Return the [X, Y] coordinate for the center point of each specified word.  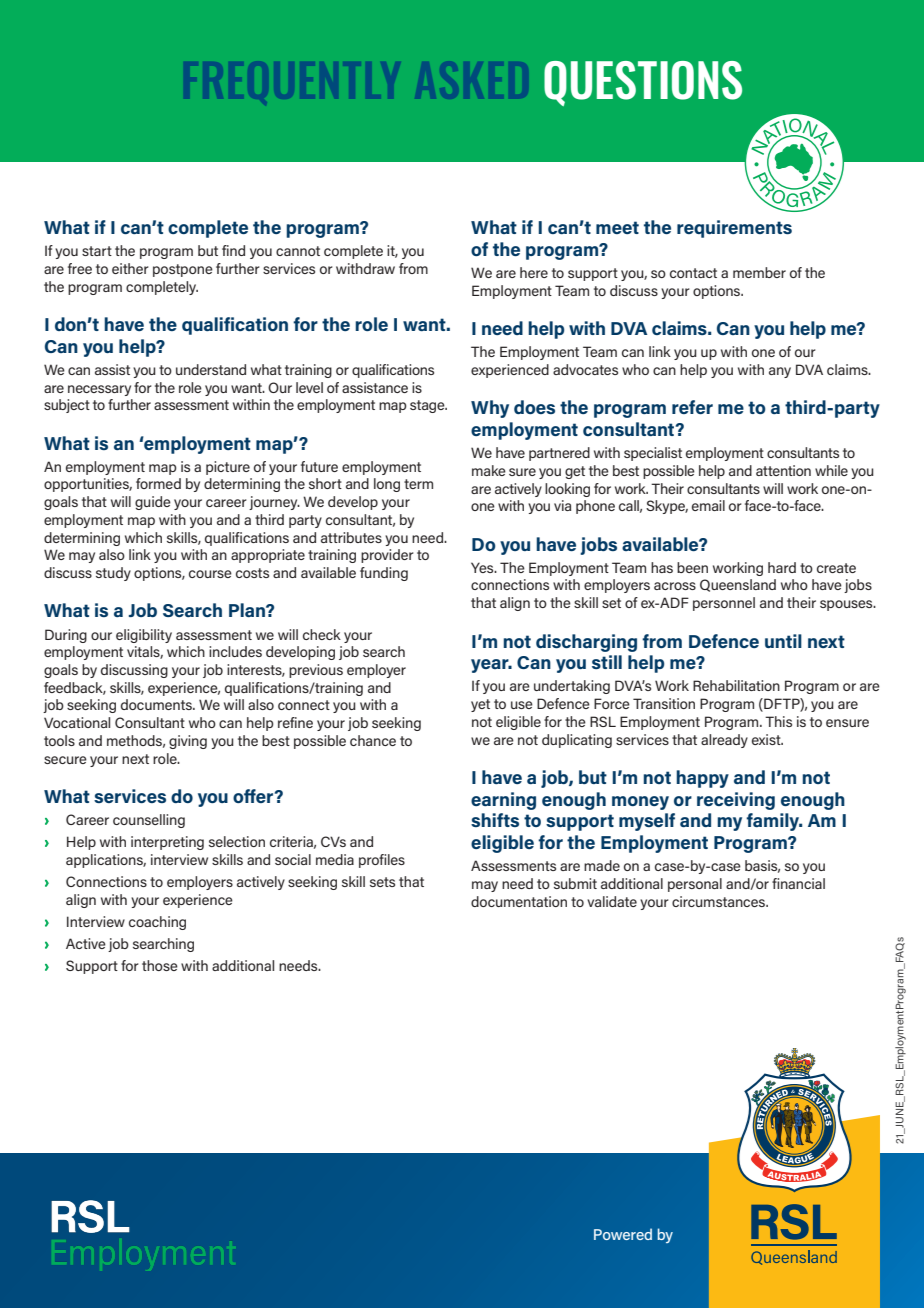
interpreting [167, 843]
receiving [736, 801]
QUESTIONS [643, 83]
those [160, 965]
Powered [623, 1234]
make [489, 470]
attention [783, 470]
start [97, 251]
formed [158, 483]
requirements [734, 229]
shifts [495, 820]
